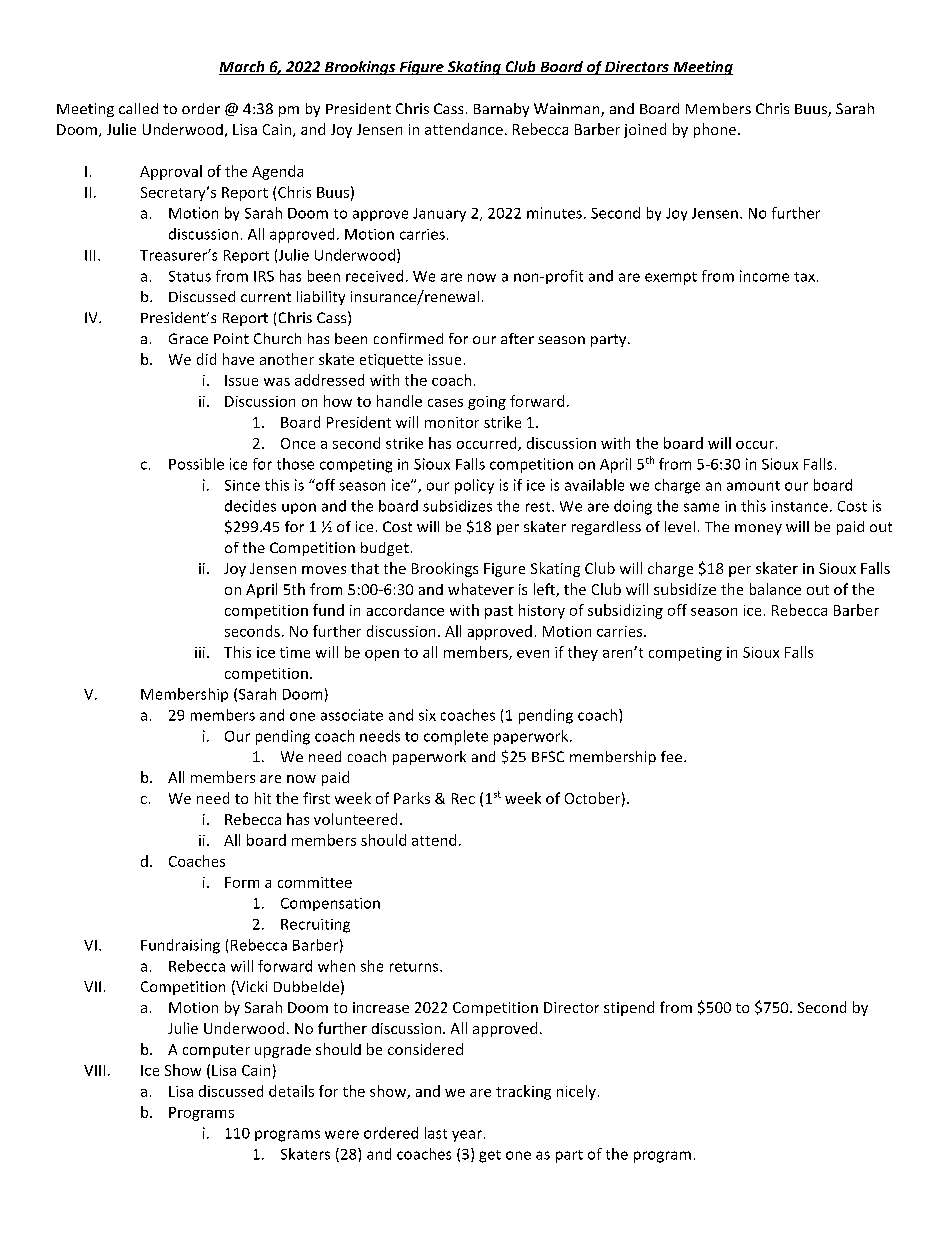 This document has width=952, height=1233. Describe the element at coordinates (715, 130) in the document. I see `phone` at that location.
